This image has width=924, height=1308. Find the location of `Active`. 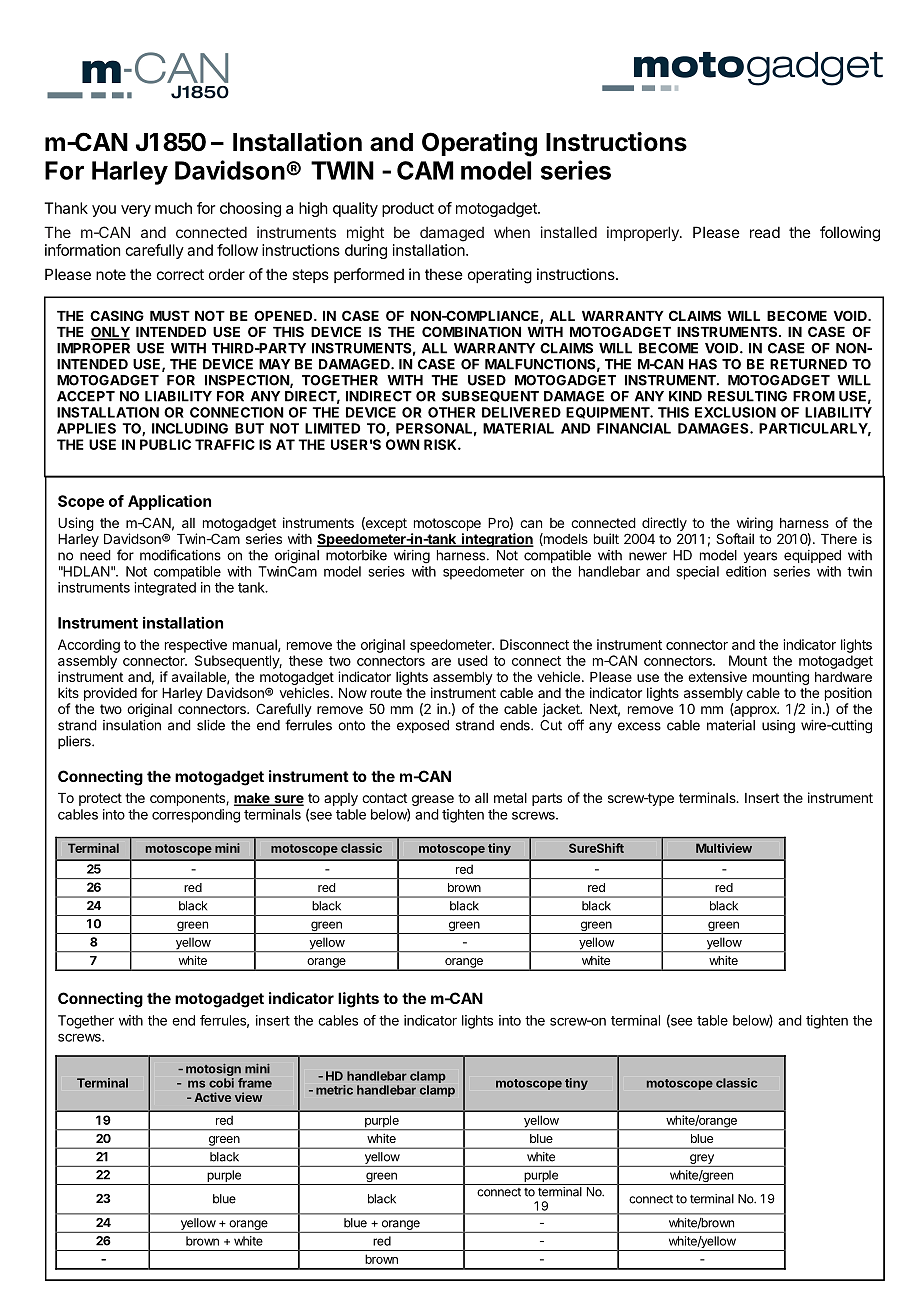

Active is located at coordinates (212, 1097).
